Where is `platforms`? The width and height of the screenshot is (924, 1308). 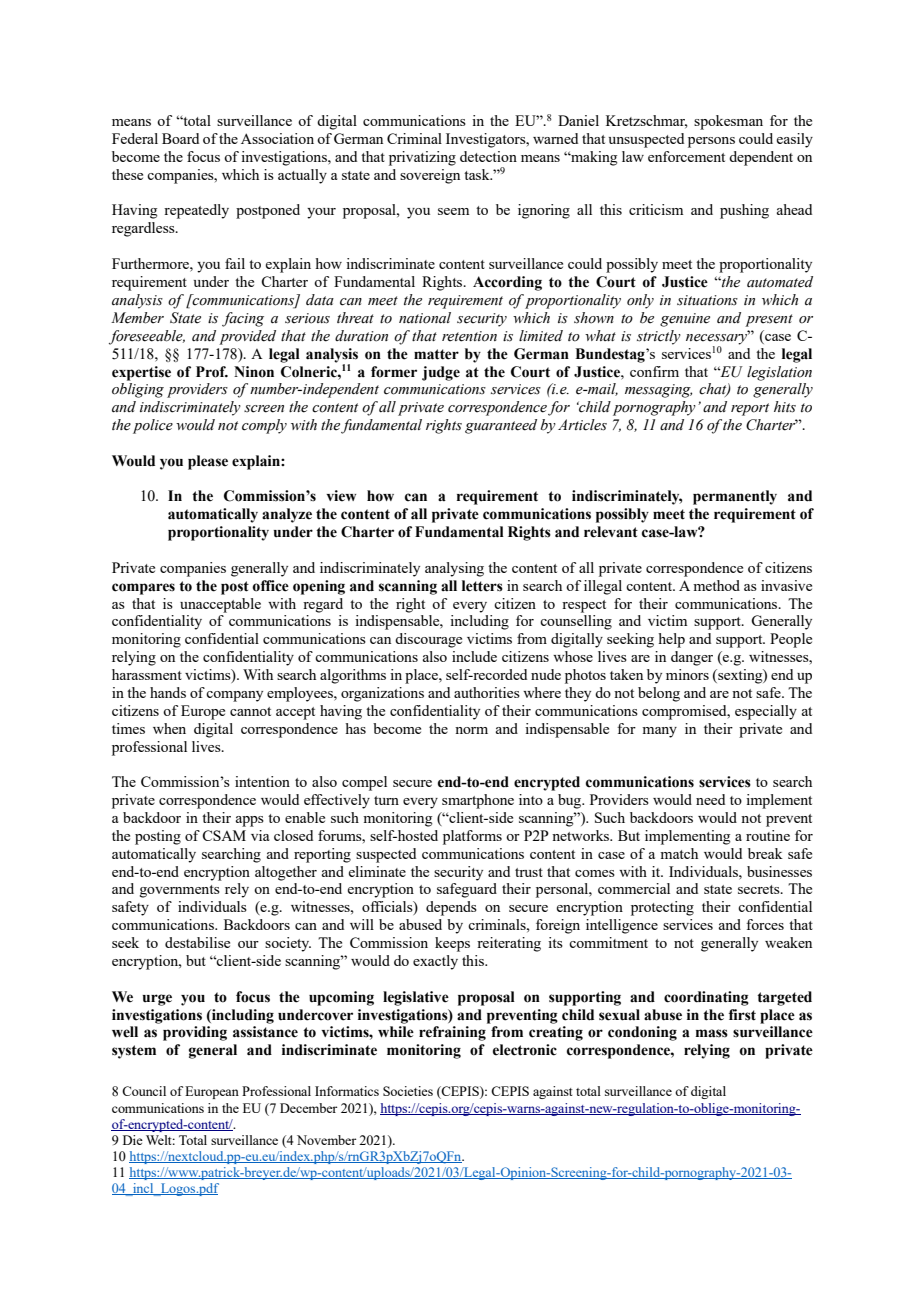
platforms is located at coordinates (472, 837).
